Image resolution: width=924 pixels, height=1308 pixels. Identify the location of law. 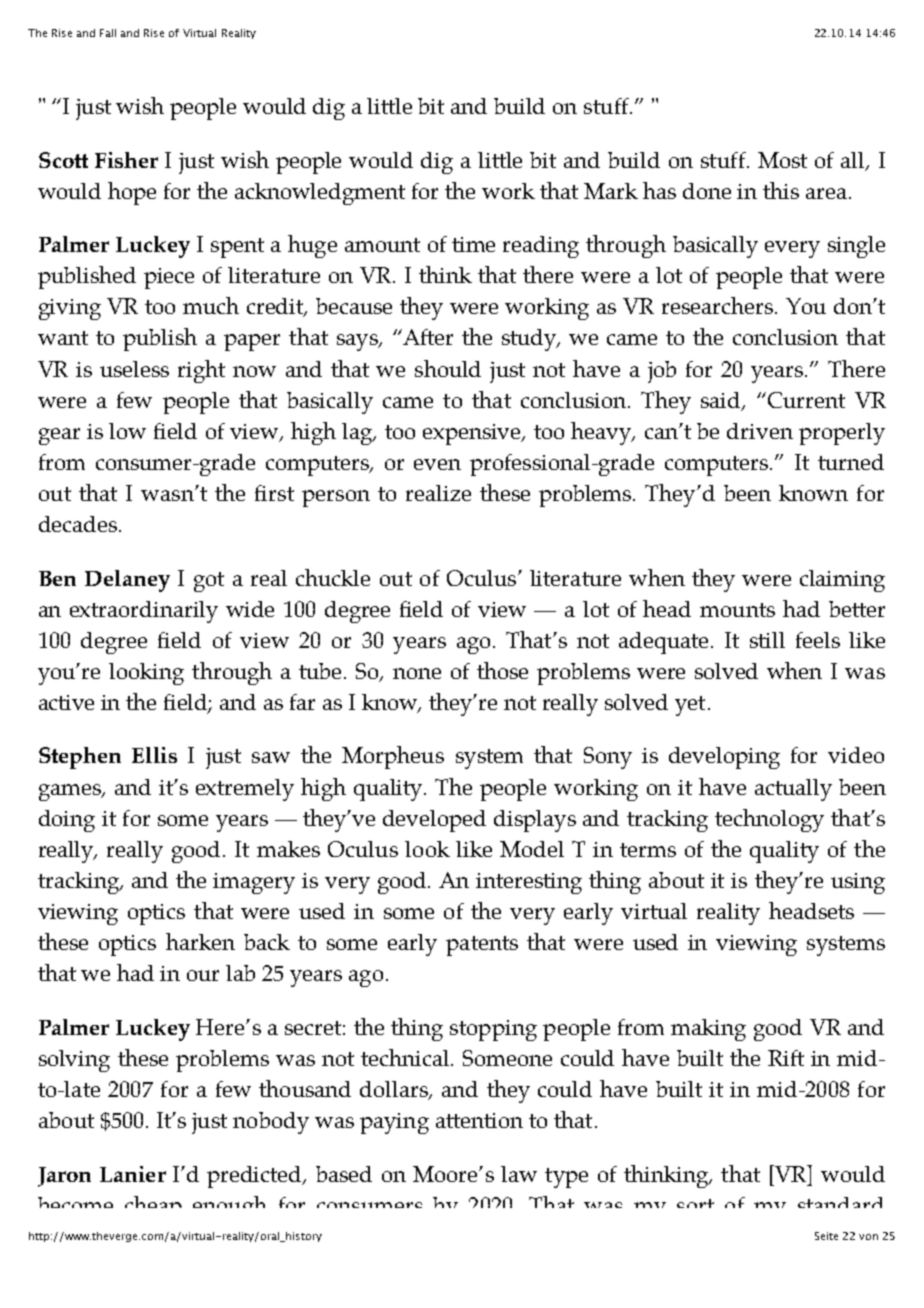
(519, 1174).
